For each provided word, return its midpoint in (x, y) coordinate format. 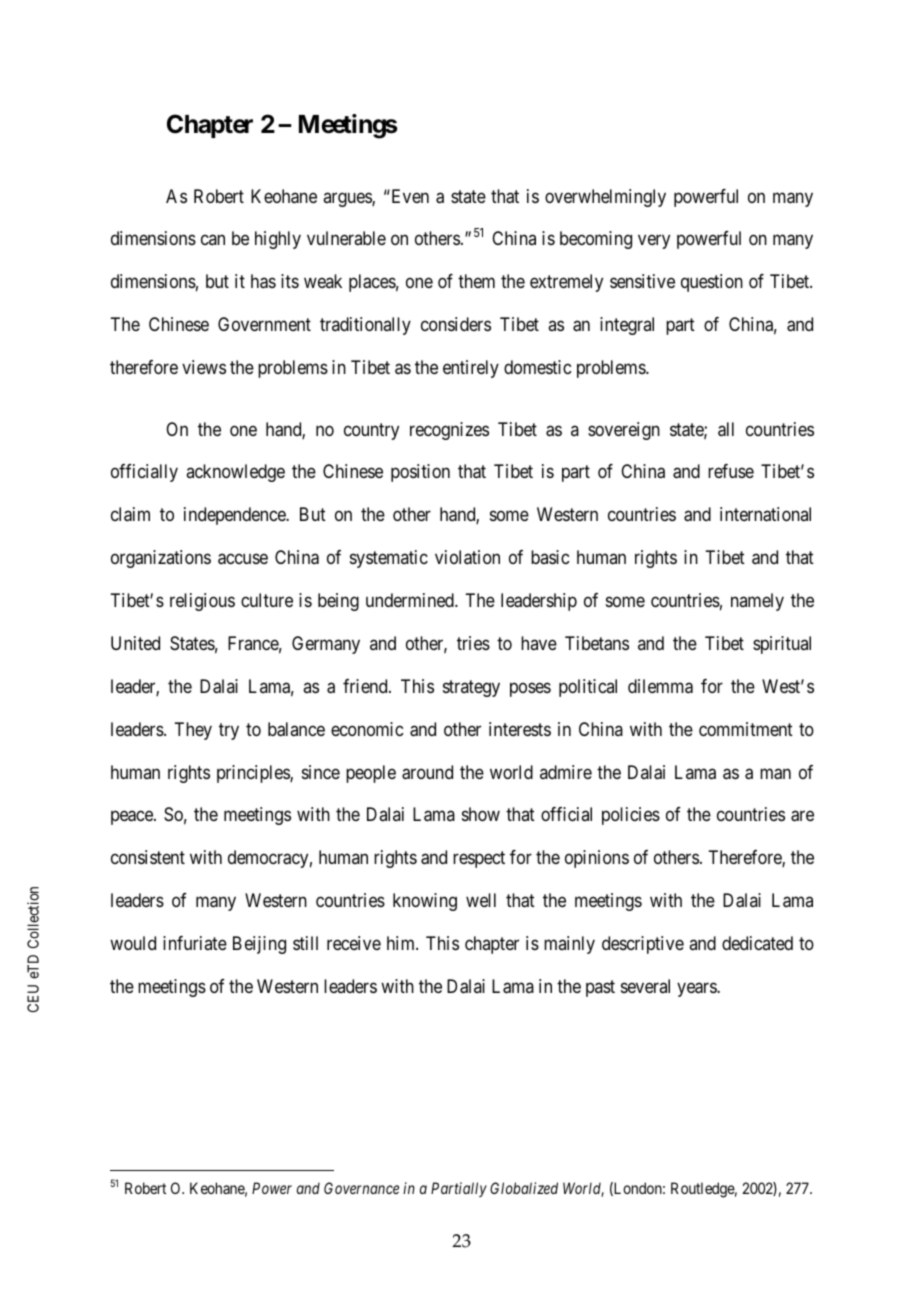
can (213, 240)
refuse (731, 471)
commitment (746, 729)
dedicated (757, 943)
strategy (471, 688)
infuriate (195, 943)
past (600, 988)
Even (409, 196)
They (193, 731)
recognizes (449, 431)
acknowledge (235, 473)
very (654, 242)
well (481, 900)
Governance (361, 1188)
